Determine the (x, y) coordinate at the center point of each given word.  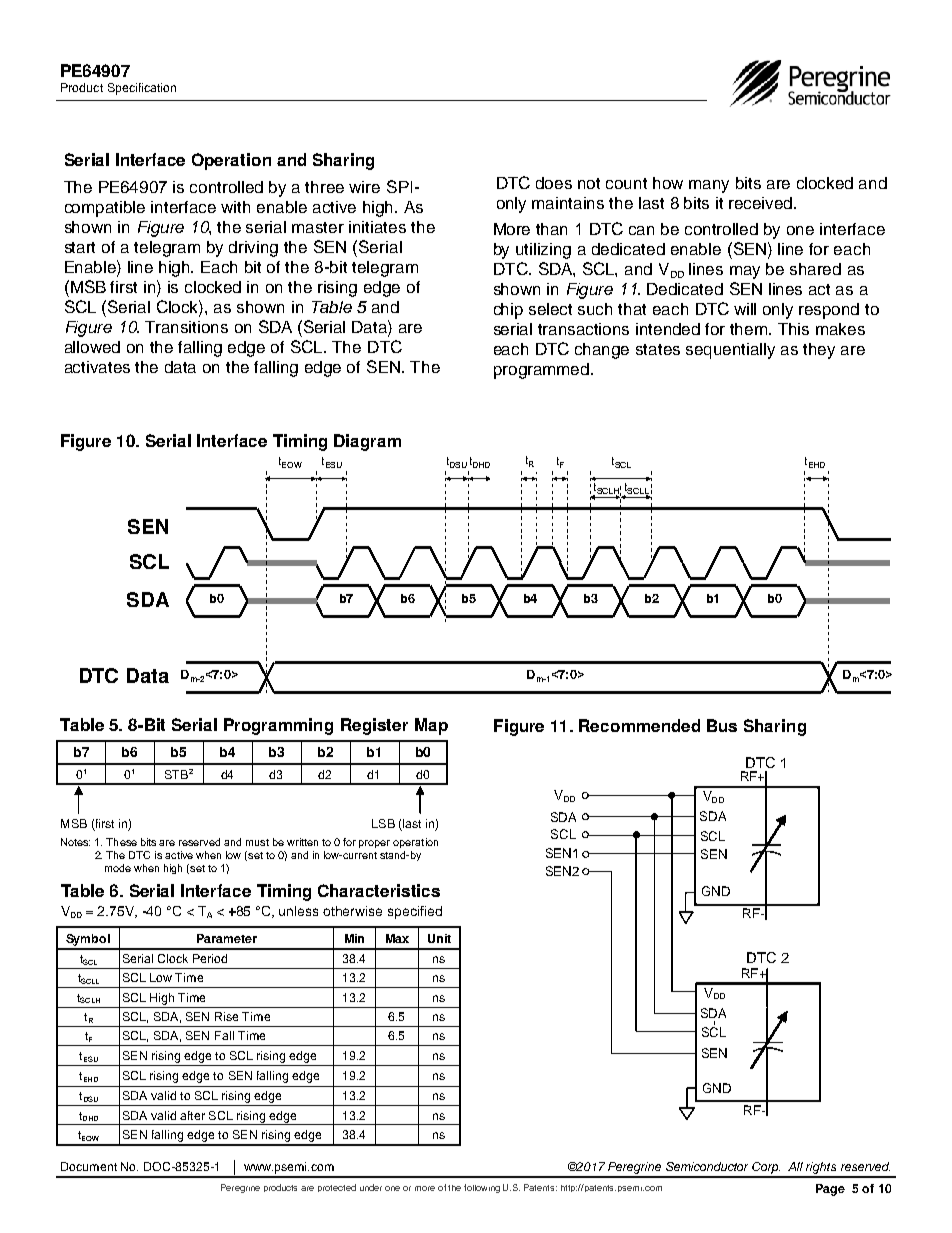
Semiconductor (707, 1166)
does (554, 183)
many (709, 186)
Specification (142, 89)
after (192, 1115)
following (482, 1188)
